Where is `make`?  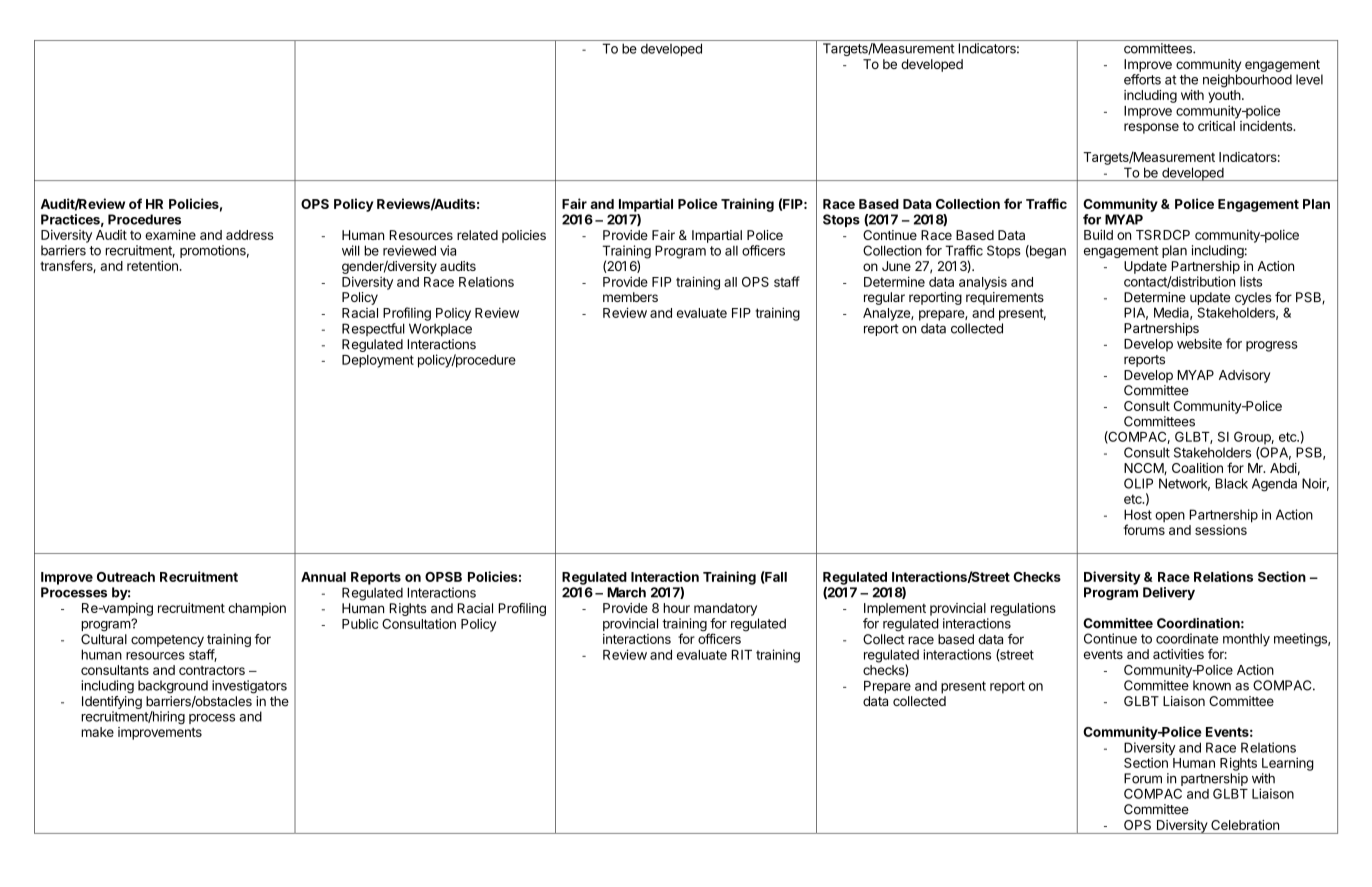 make is located at coordinates (97, 732).
